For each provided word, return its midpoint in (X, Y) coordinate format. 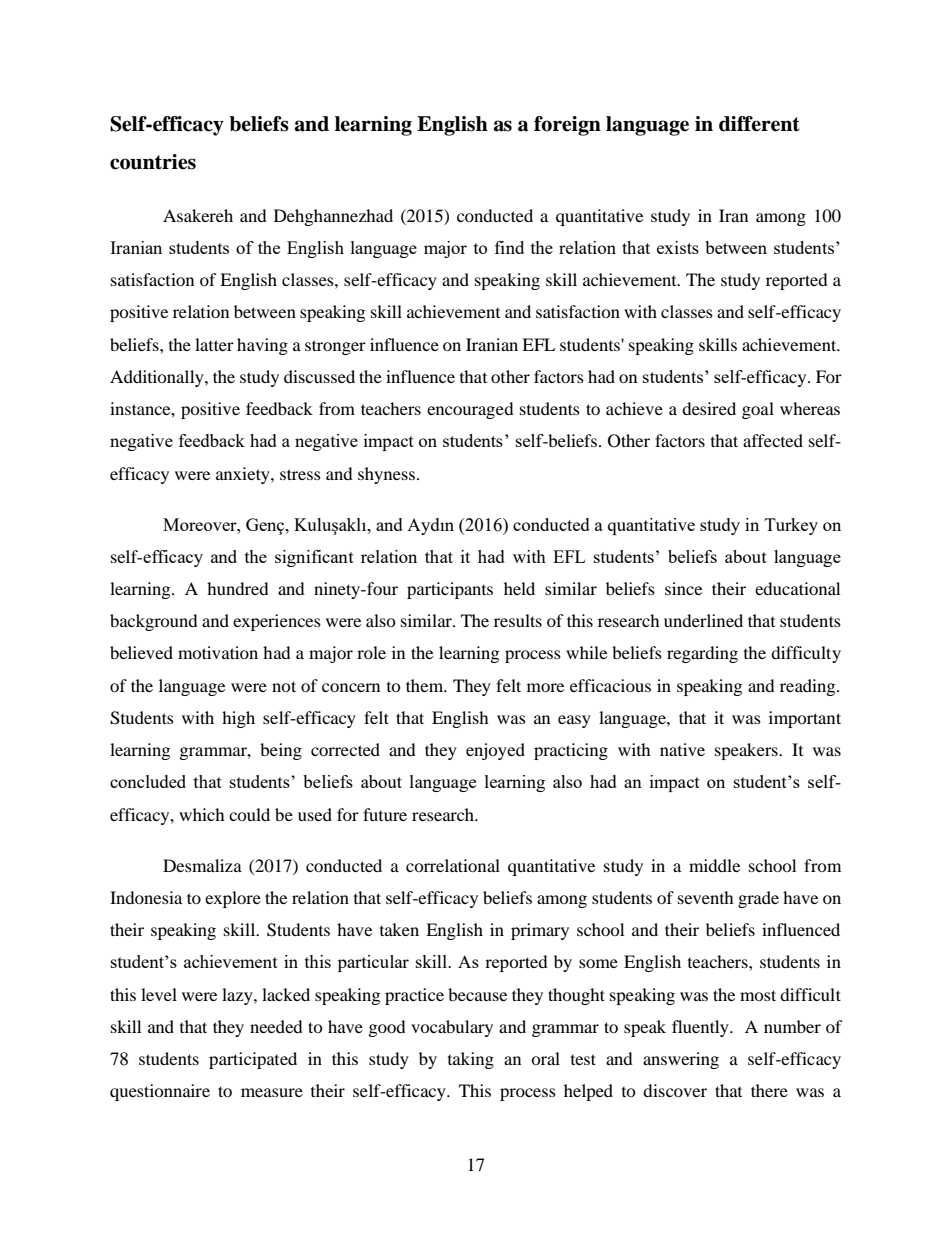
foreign (567, 126)
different (759, 124)
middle (714, 865)
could (249, 814)
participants (450, 590)
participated (253, 1060)
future (385, 814)
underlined (703, 620)
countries (153, 162)
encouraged (470, 410)
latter (214, 344)
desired (709, 408)
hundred (238, 588)
